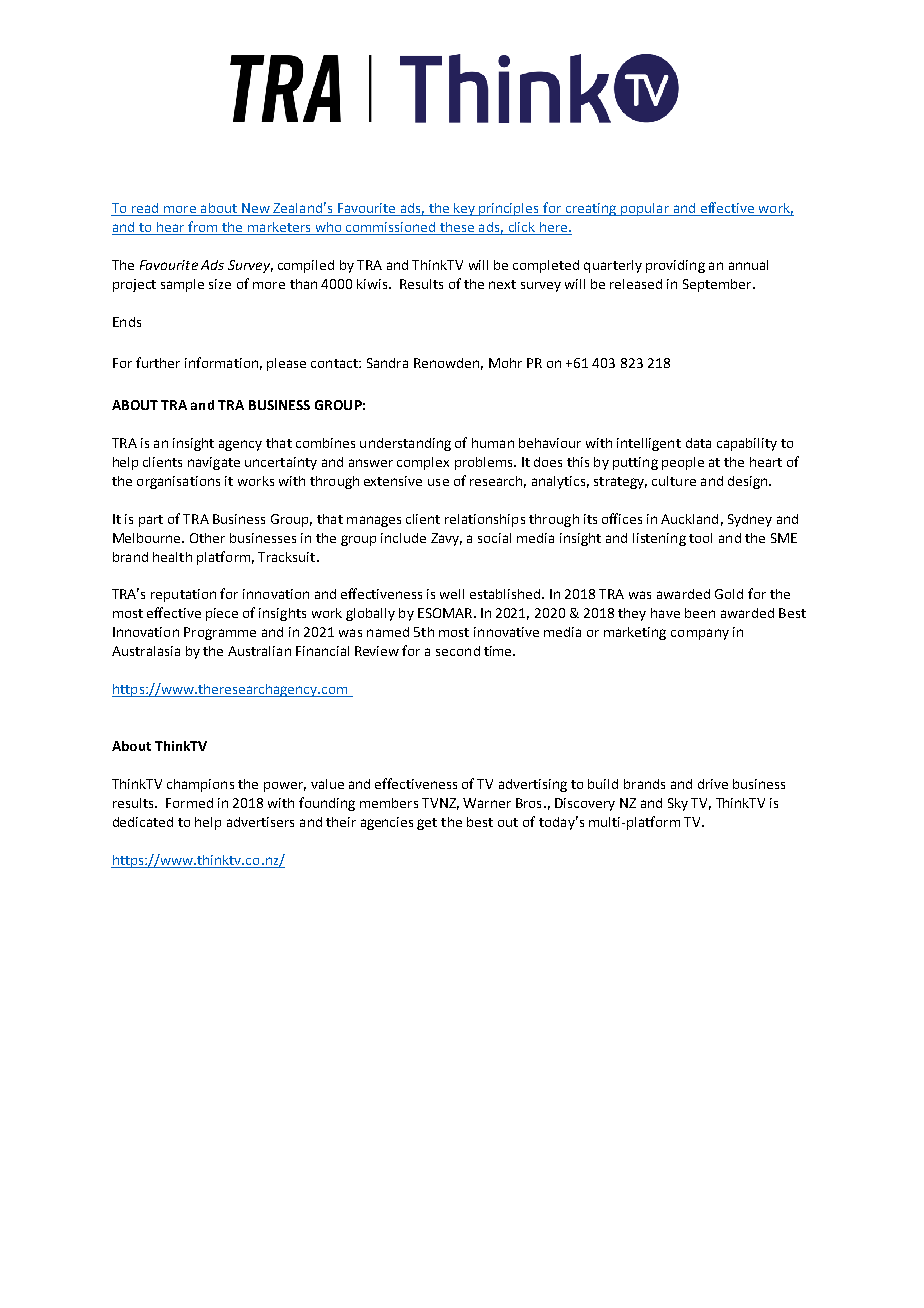 The height and width of the screenshot is (1308, 924). I want to click on Australian, so click(259, 651).
